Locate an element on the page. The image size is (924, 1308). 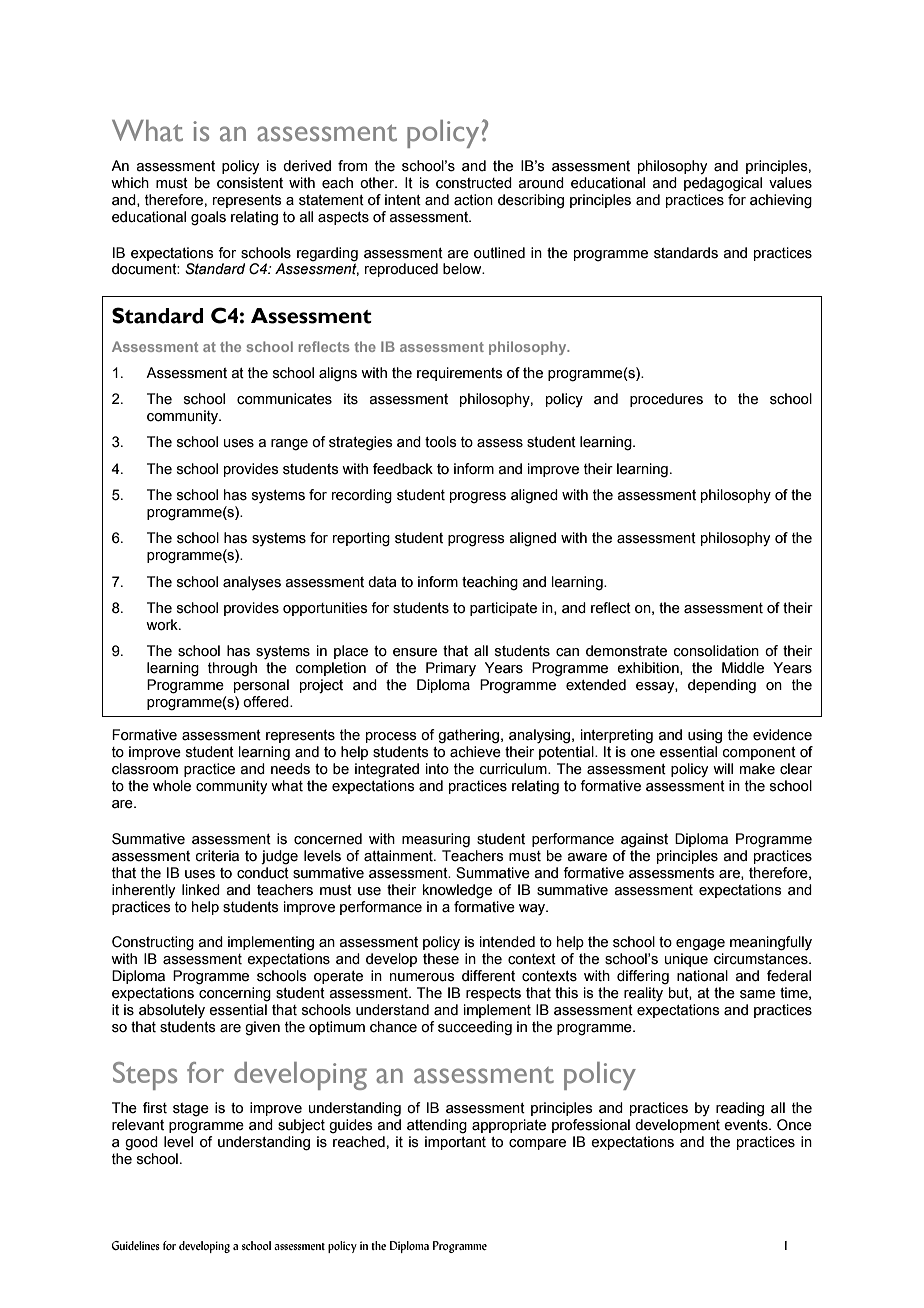
important is located at coordinates (455, 1143).
